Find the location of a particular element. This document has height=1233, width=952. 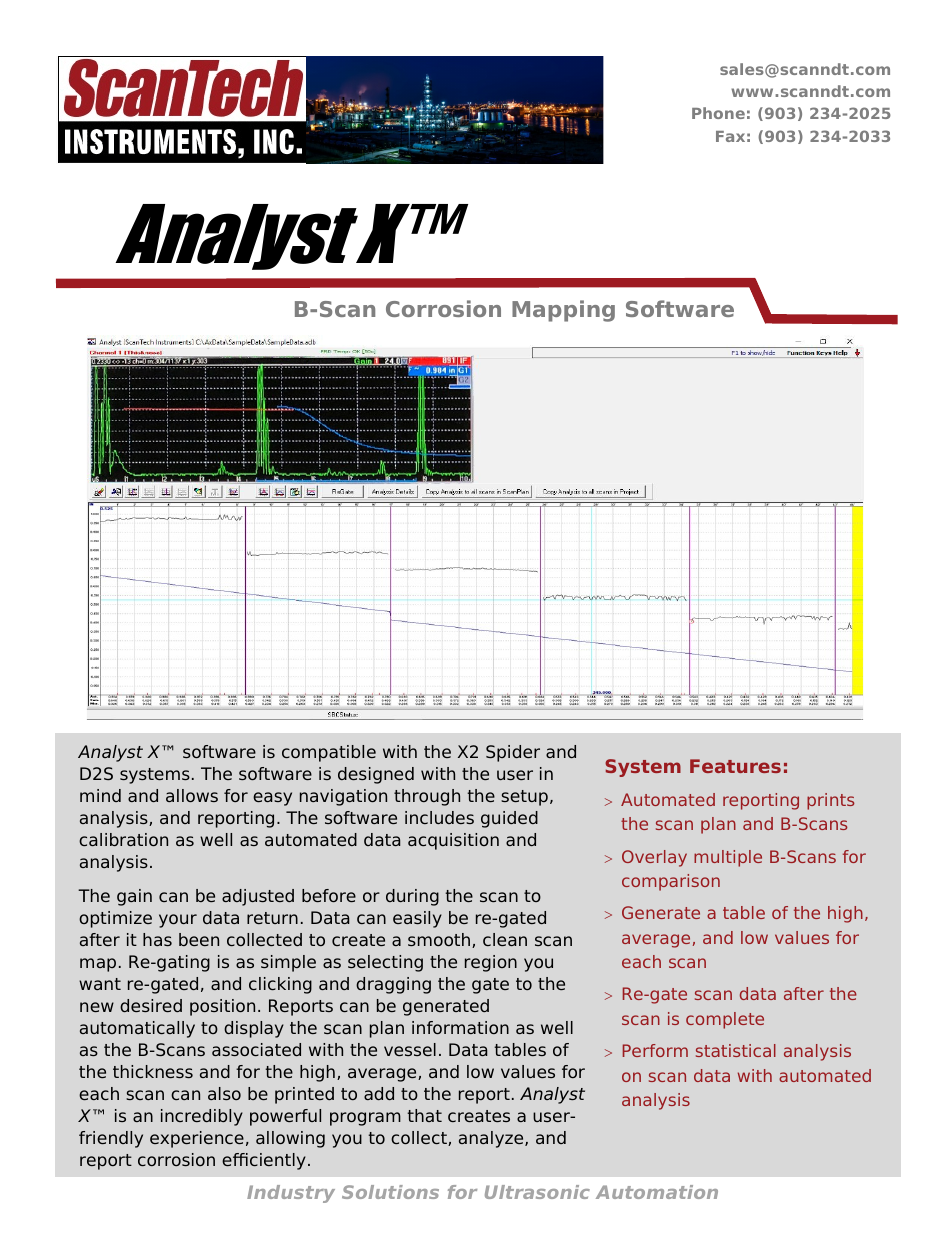

designed is located at coordinates (376, 775).
